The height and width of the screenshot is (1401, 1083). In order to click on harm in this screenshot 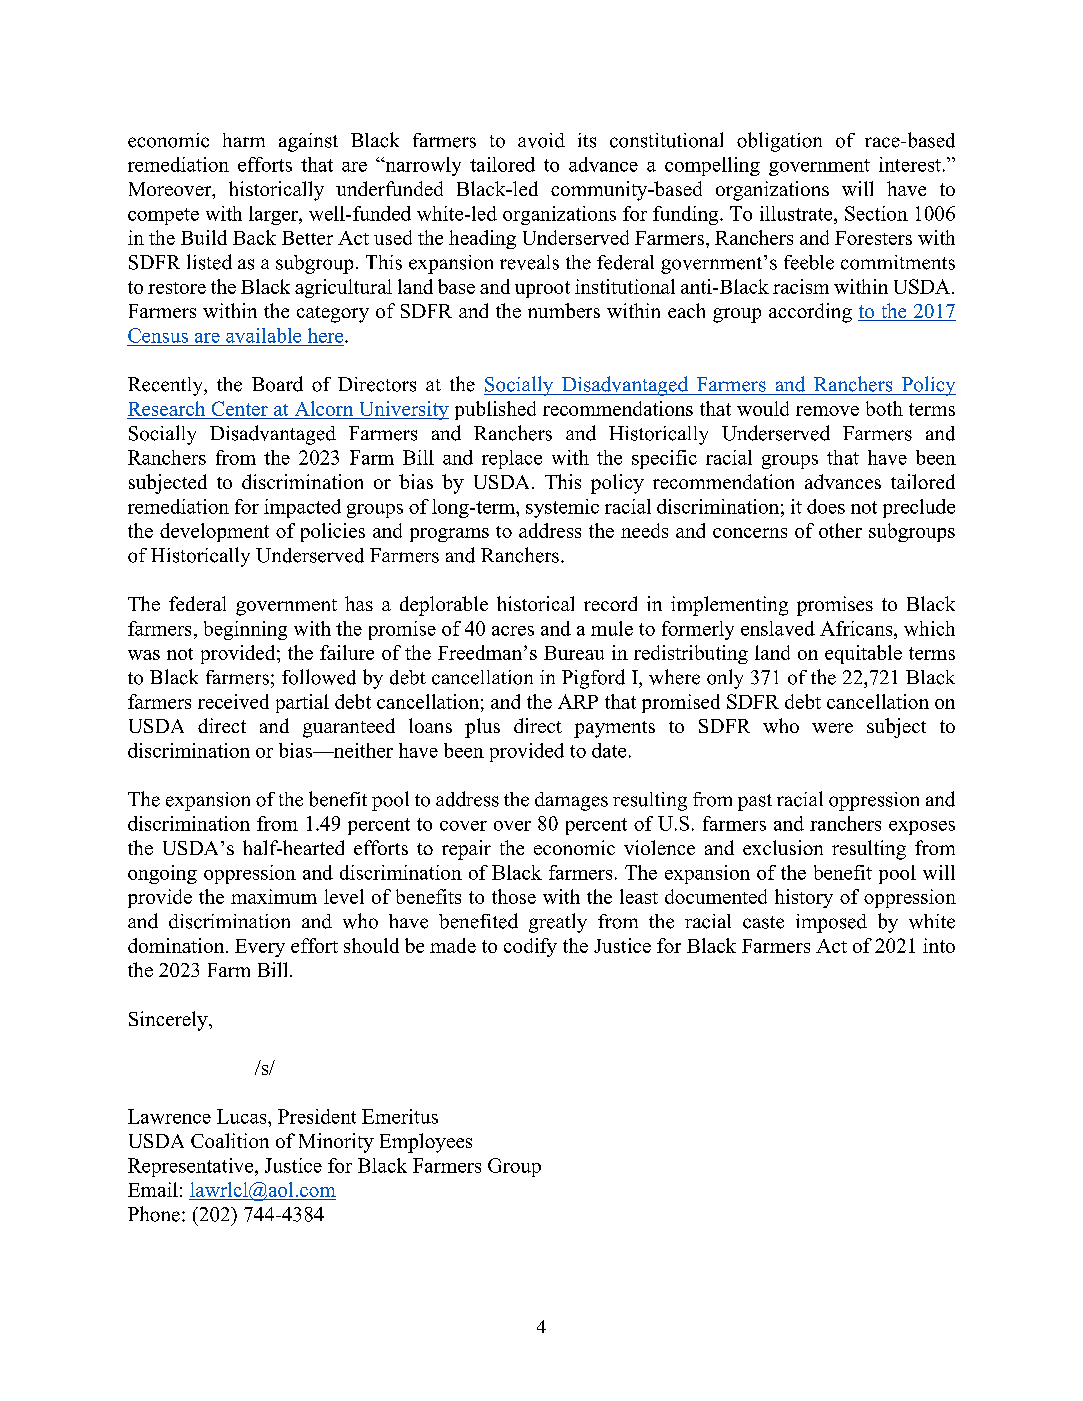, I will do `click(244, 140)`.
